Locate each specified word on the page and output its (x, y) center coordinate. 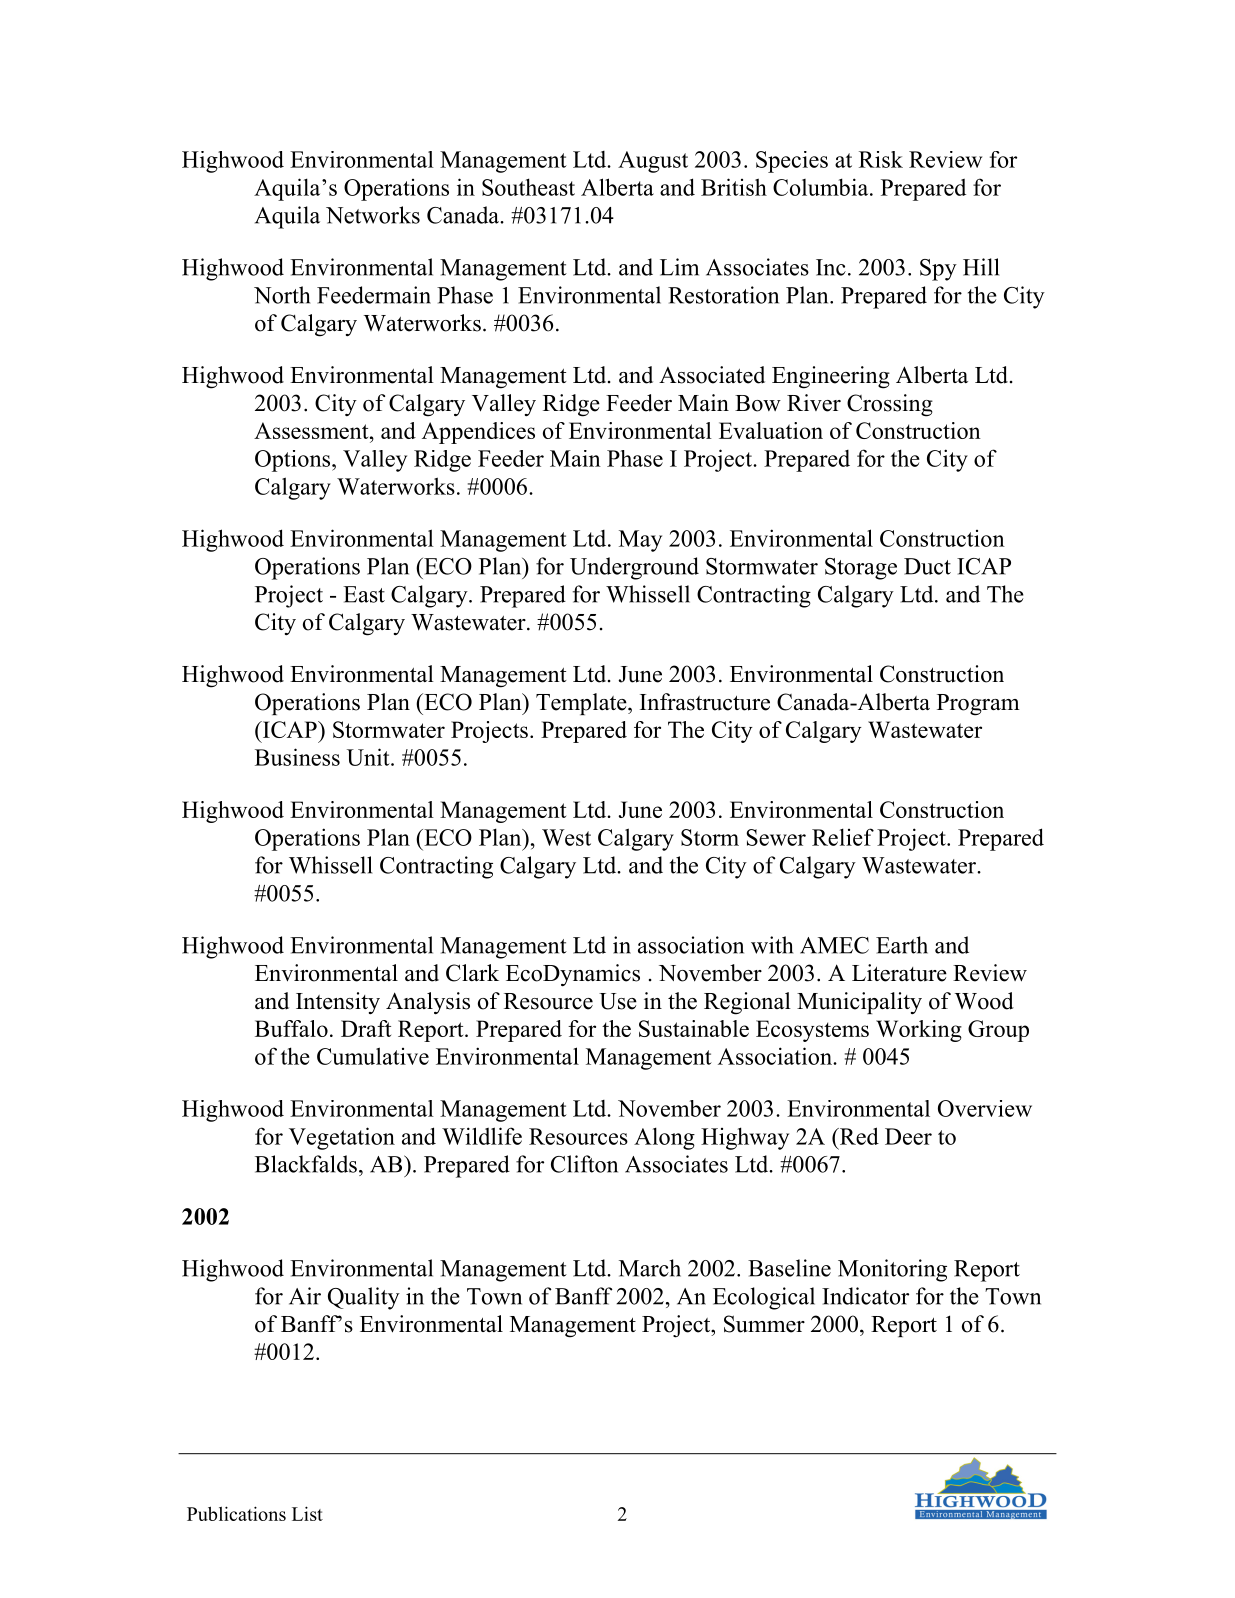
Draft (366, 1028)
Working (919, 1031)
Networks (373, 215)
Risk (881, 159)
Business (297, 757)
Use (618, 1001)
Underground (634, 568)
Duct (927, 566)
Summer (764, 1324)
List (307, 1513)
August (653, 162)
